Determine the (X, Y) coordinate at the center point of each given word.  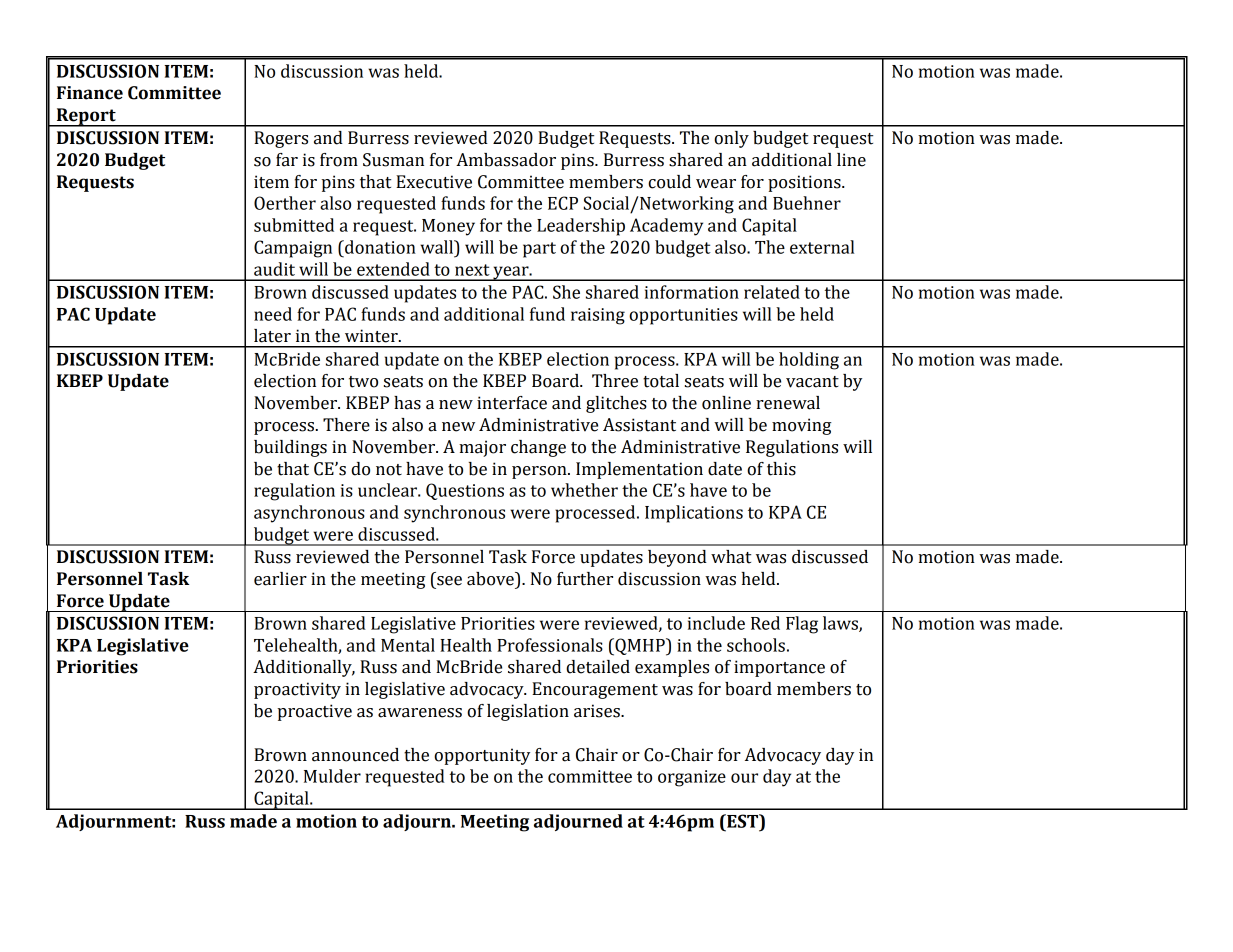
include (716, 623)
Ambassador (506, 160)
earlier (280, 579)
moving (802, 426)
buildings (290, 448)
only (731, 139)
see (449, 581)
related (772, 292)
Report (86, 117)
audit (274, 269)
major (482, 448)
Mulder (332, 776)
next (472, 270)
